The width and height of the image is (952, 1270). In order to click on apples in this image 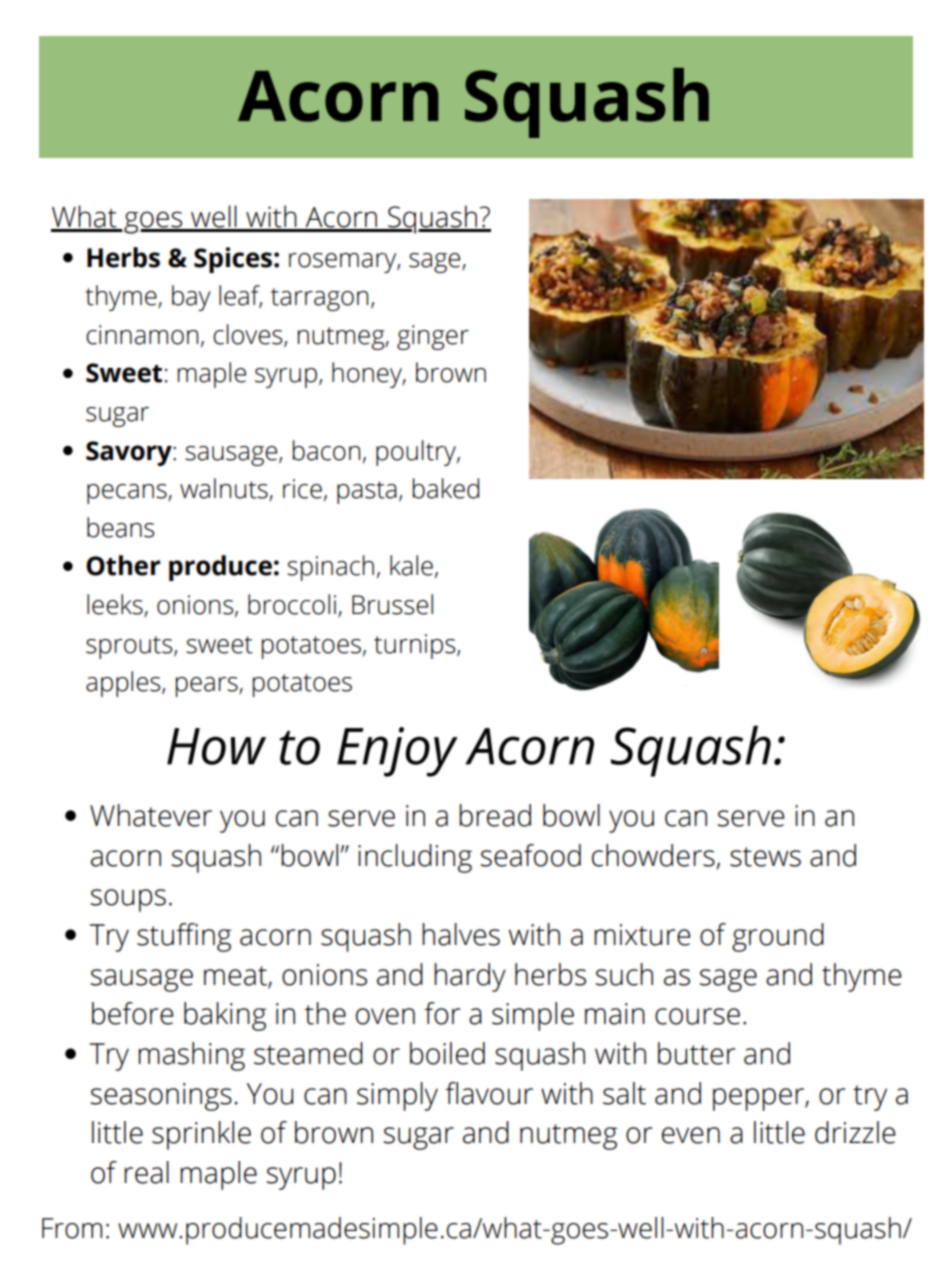, I will do `click(124, 684)`.
